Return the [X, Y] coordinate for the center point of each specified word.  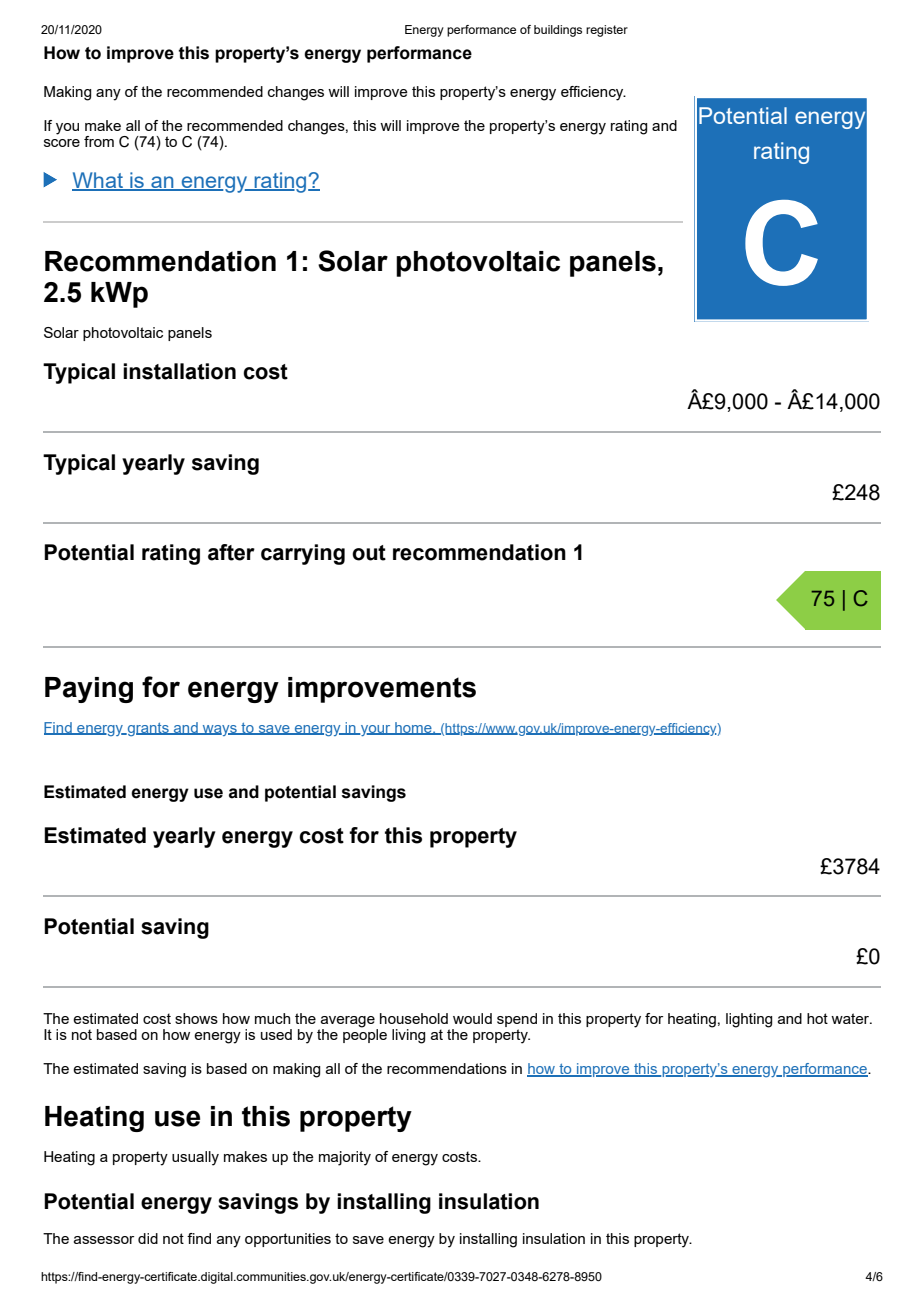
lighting [749, 1020]
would [472, 1018]
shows [196, 1018]
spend [517, 1020]
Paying [89, 690]
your [376, 730]
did [148, 1238]
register [607, 31]
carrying [303, 554]
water [851, 1018]
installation [179, 371]
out [369, 553]
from [99, 141]
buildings [558, 31]
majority [345, 1158]
